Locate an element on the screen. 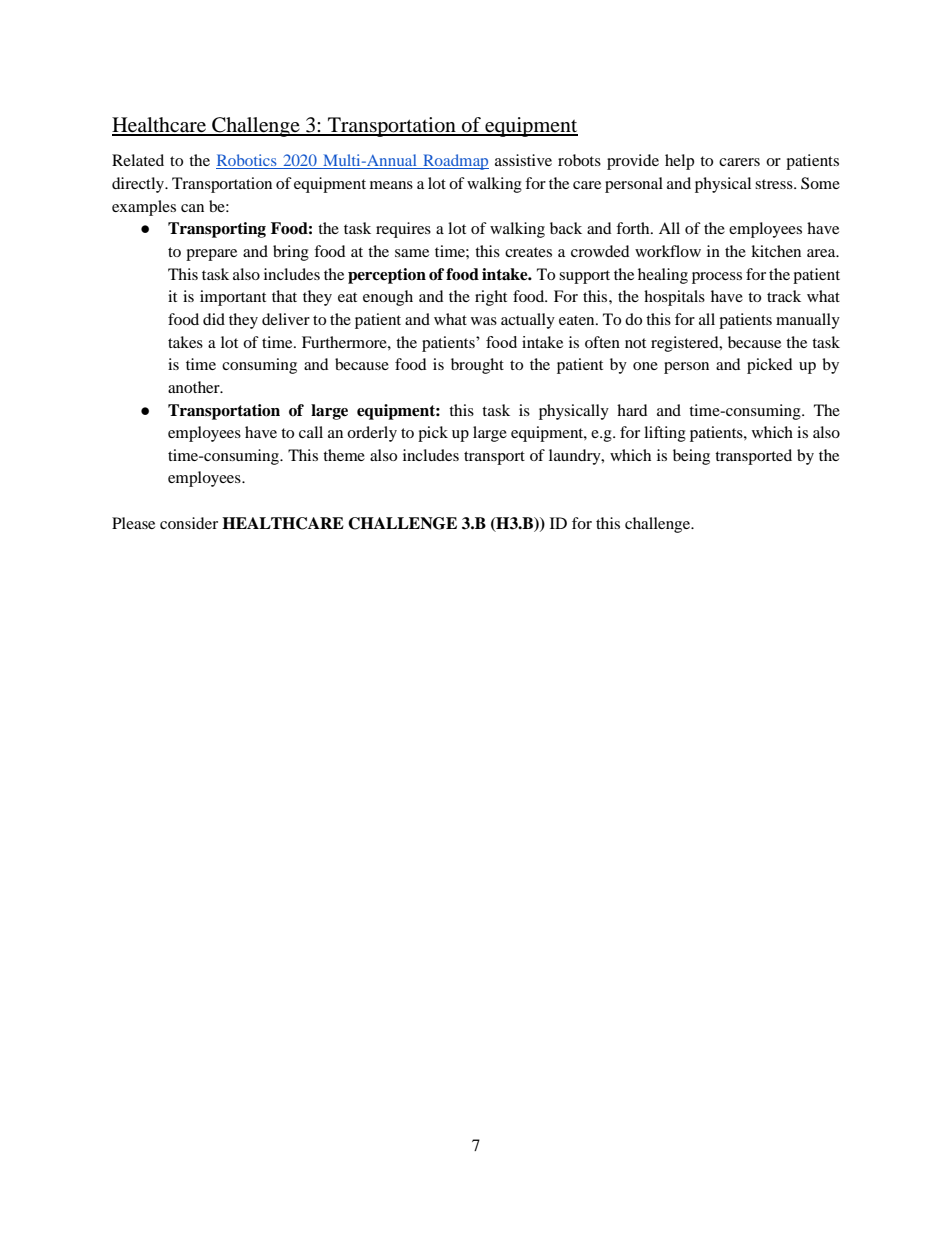 The image size is (952, 1233). was is located at coordinates (484, 321).
